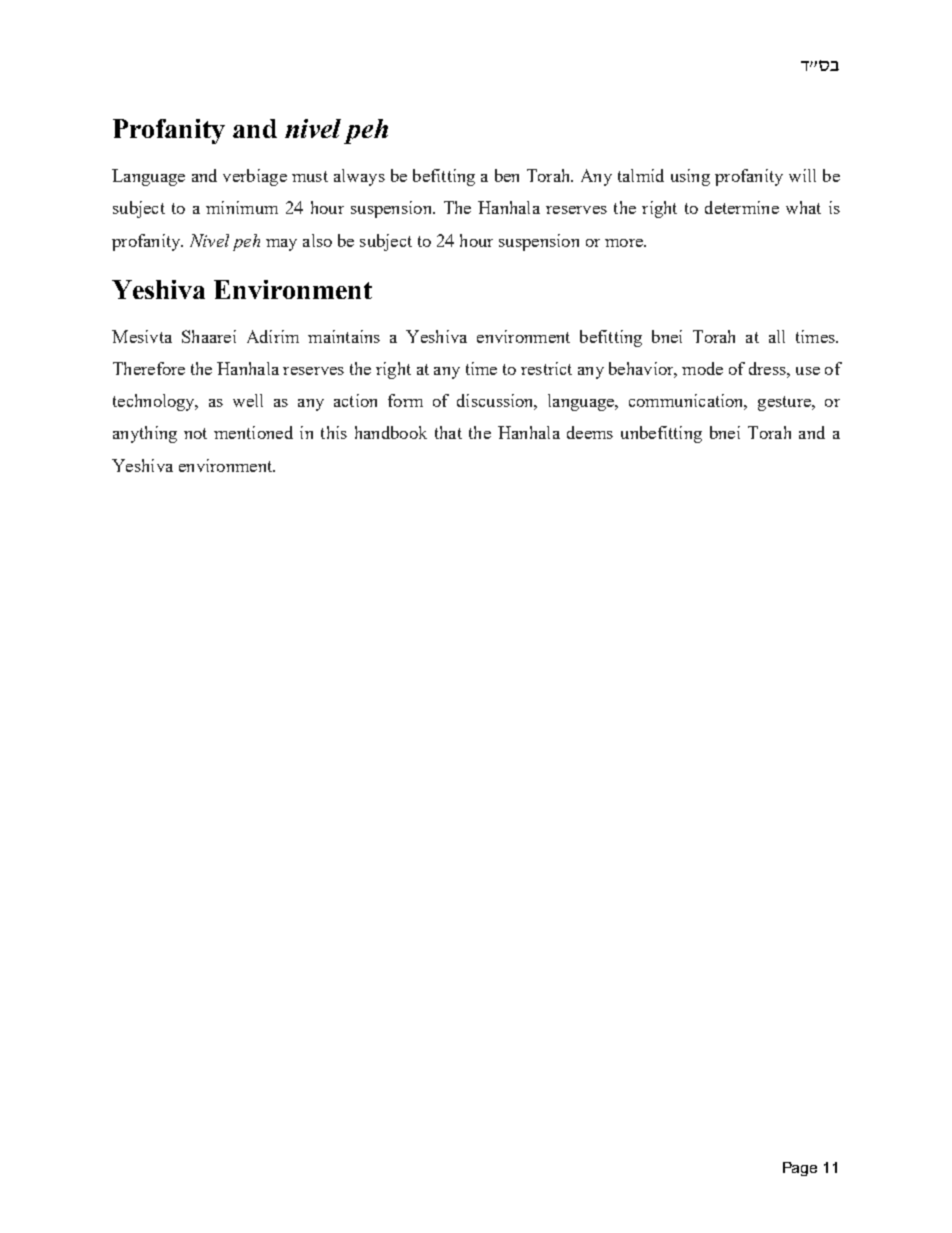 Image resolution: width=952 pixels, height=1233 pixels. Describe the element at coordinates (742, 207) in the screenshot. I see `determine` at that location.
